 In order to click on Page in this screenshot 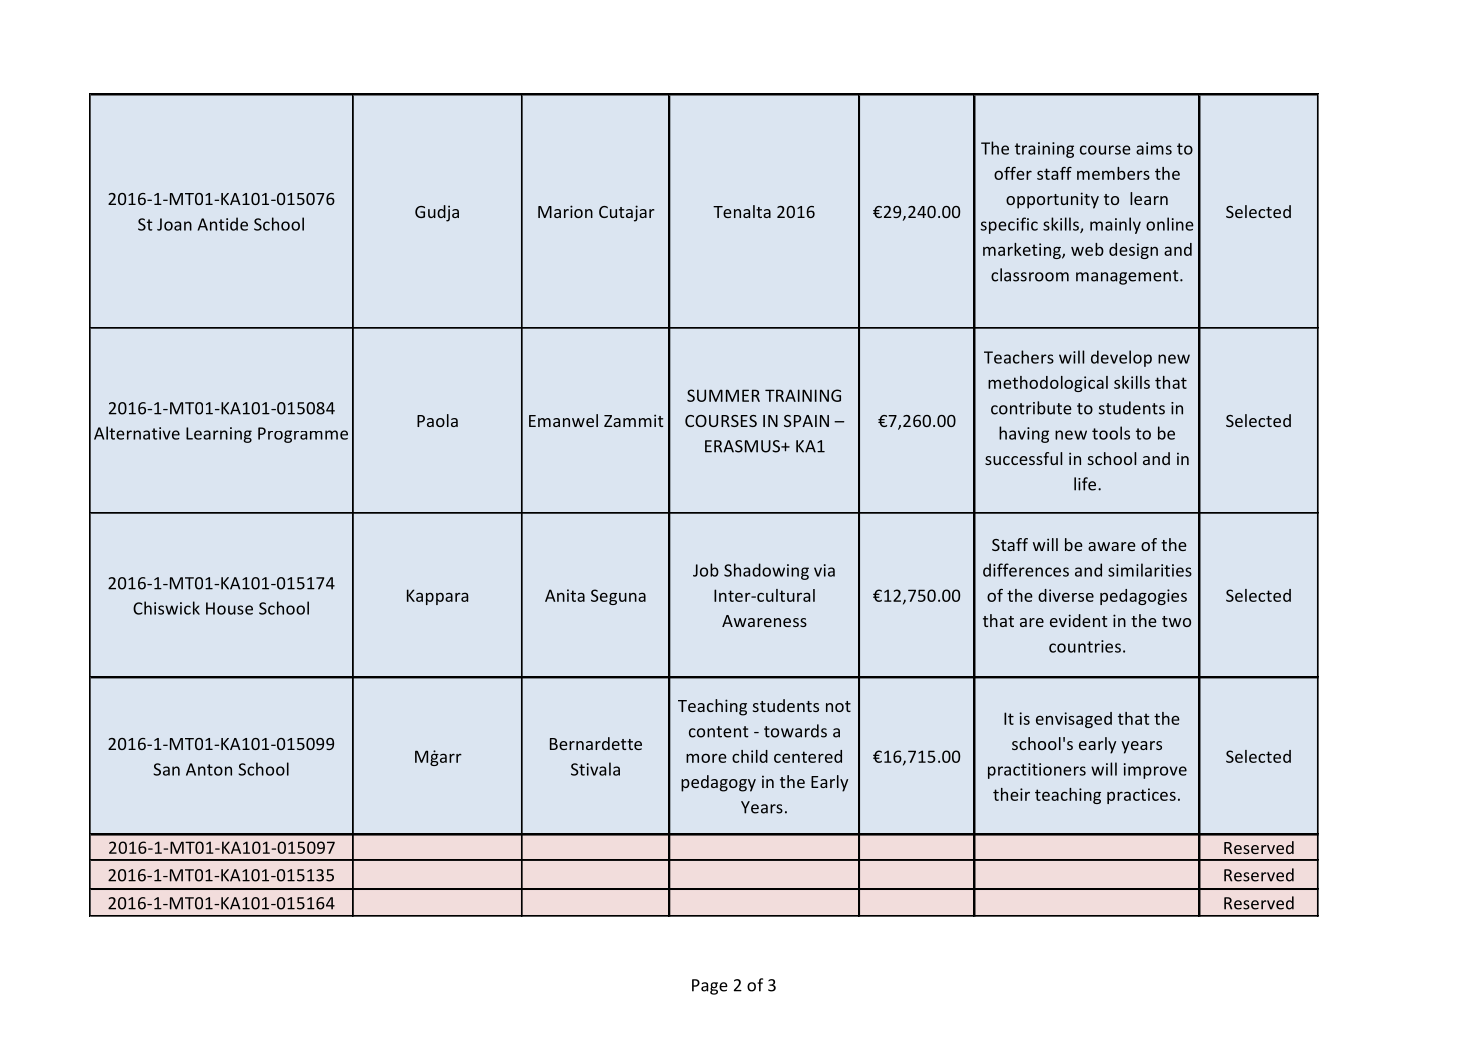, I will do `click(710, 987)`.
